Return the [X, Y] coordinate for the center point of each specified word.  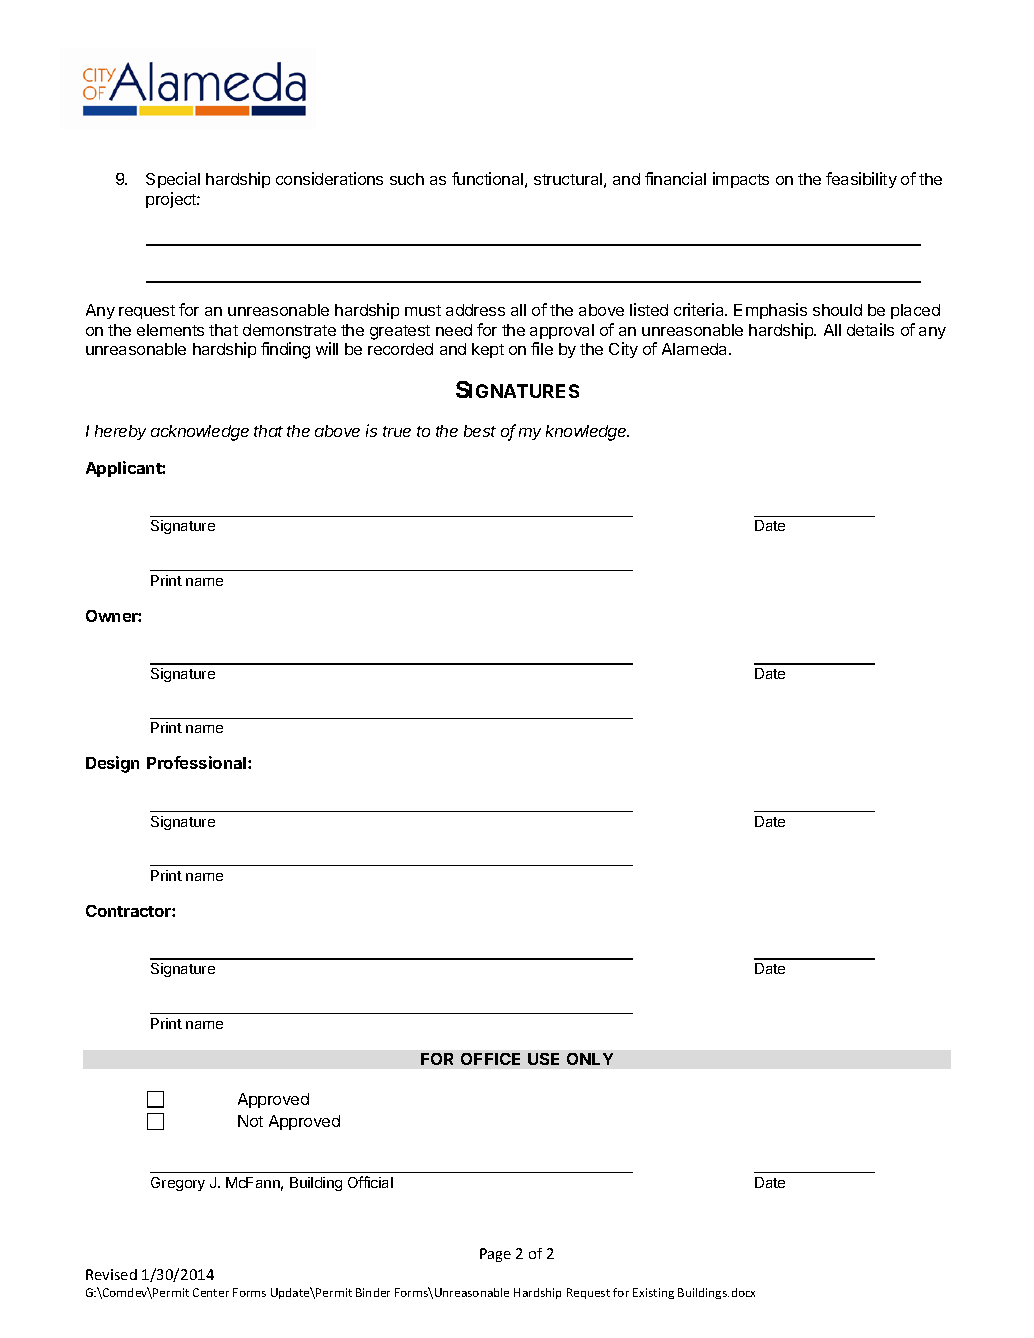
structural [568, 179]
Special [173, 180]
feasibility [861, 180]
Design [112, 764]
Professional [198, 762]
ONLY [590, 1059]
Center [211, 1292]
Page [495, 1255]
